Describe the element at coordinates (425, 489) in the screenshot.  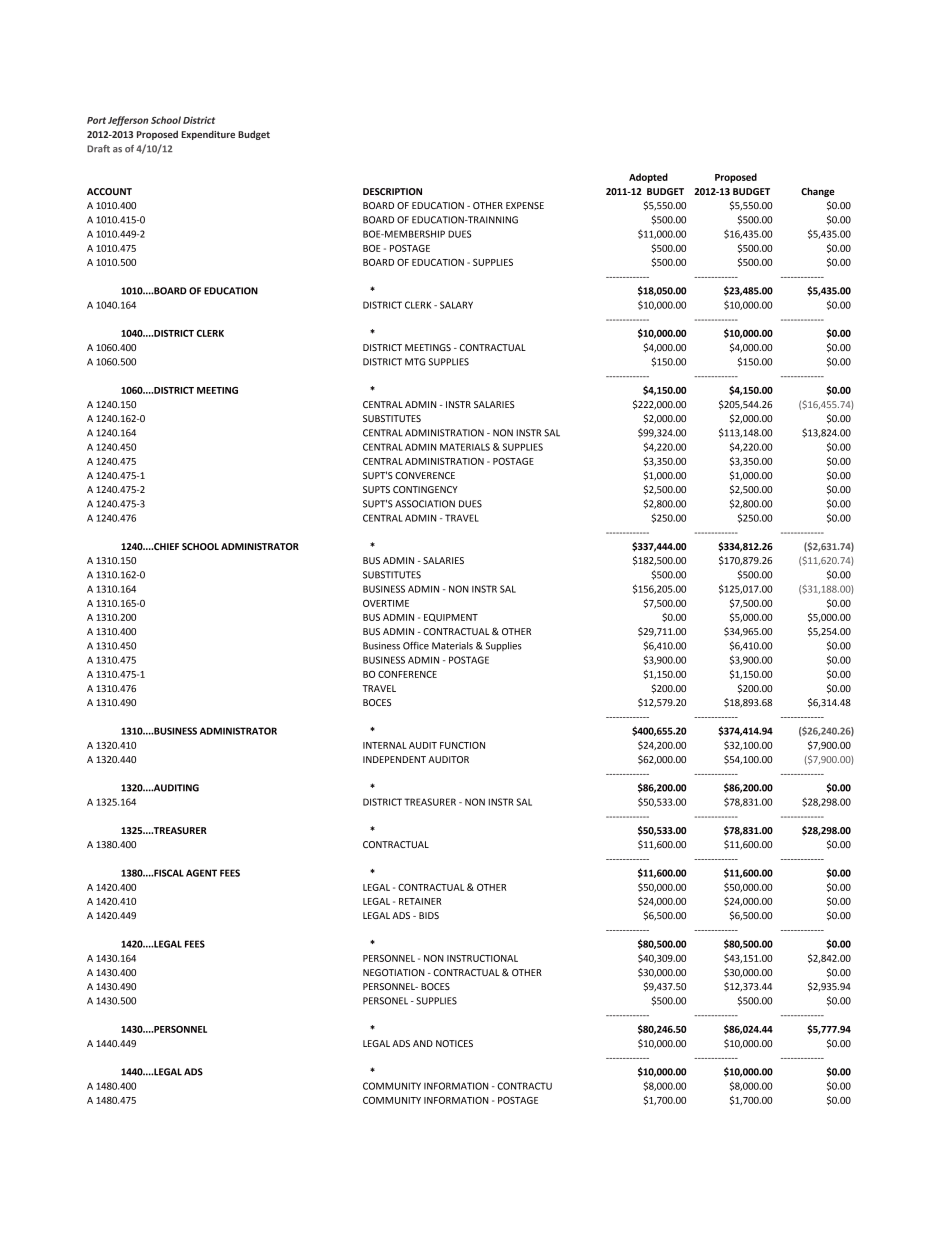
I see `CONTINGENCY` at that location.
